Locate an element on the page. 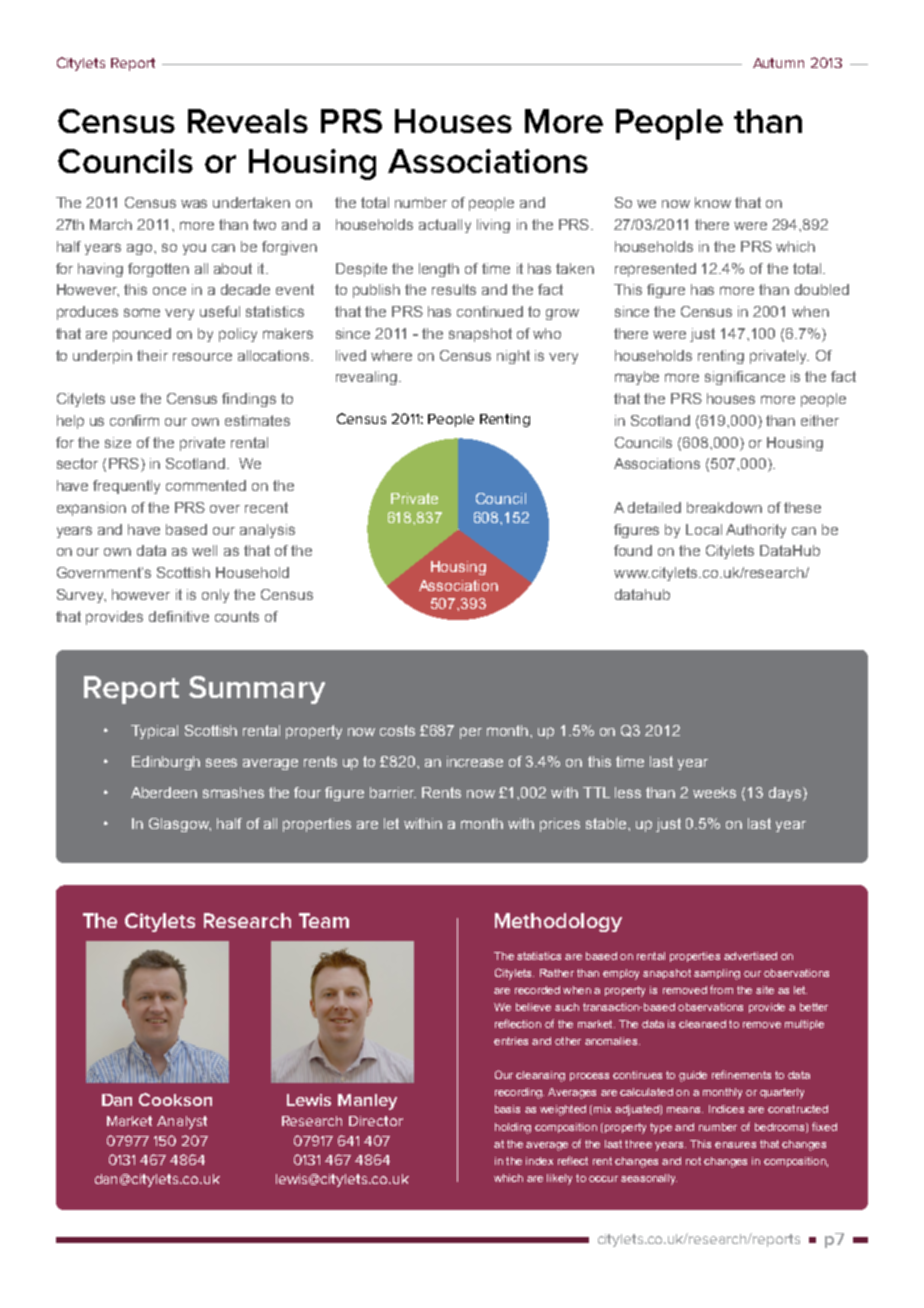 The image size is (924, 1308). where is located at coordinates (391, 355).
